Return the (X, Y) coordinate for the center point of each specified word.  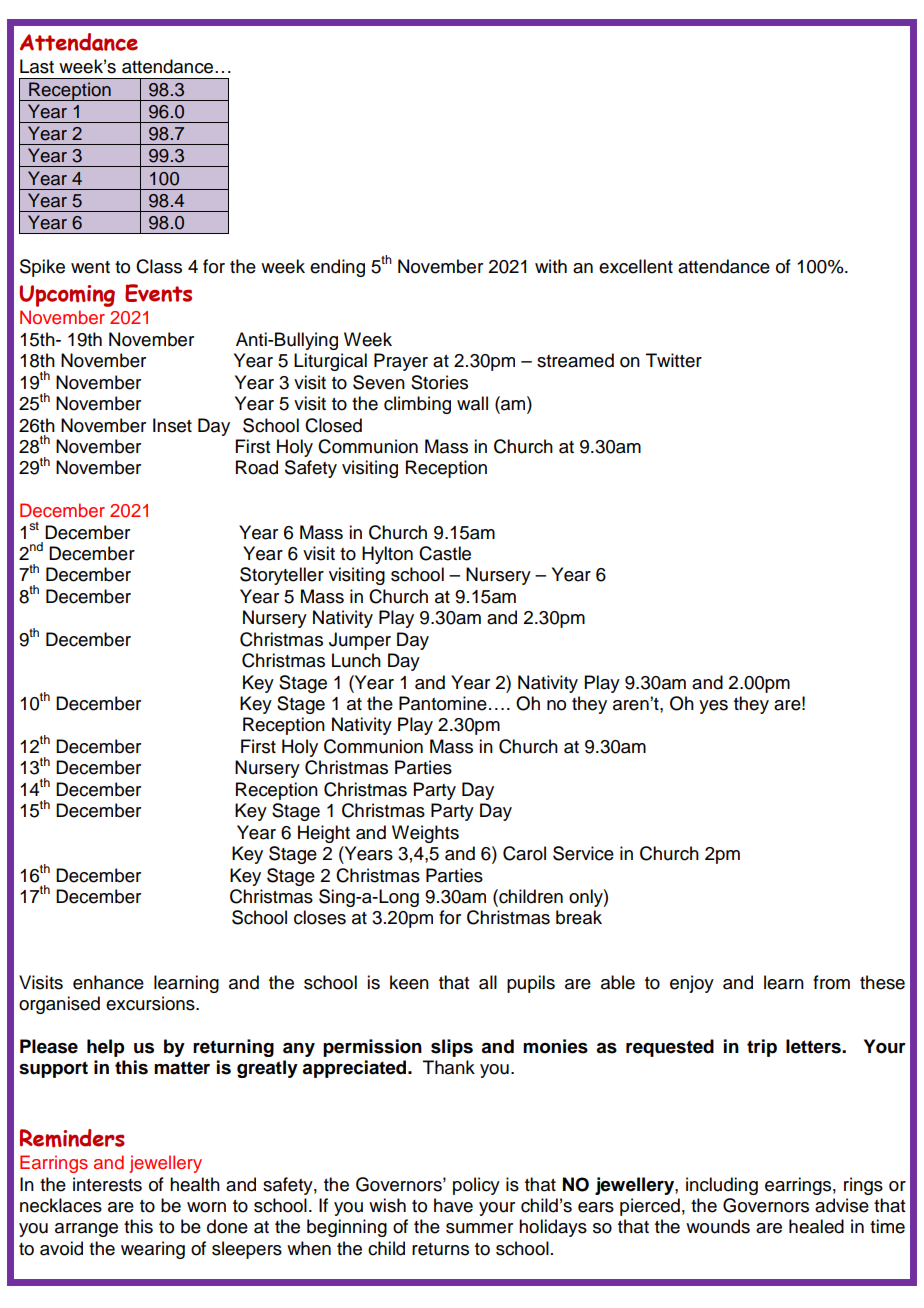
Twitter (674, 360)
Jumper (360, 641)
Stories (439, 382)
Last (37, 66)
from (831, 982)
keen (409, 982)
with (551, 266)
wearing (153, 1250)
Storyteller (282, 576)
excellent (636, 266)
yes (713, 707)
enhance (108, 982)
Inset (172, 425)
